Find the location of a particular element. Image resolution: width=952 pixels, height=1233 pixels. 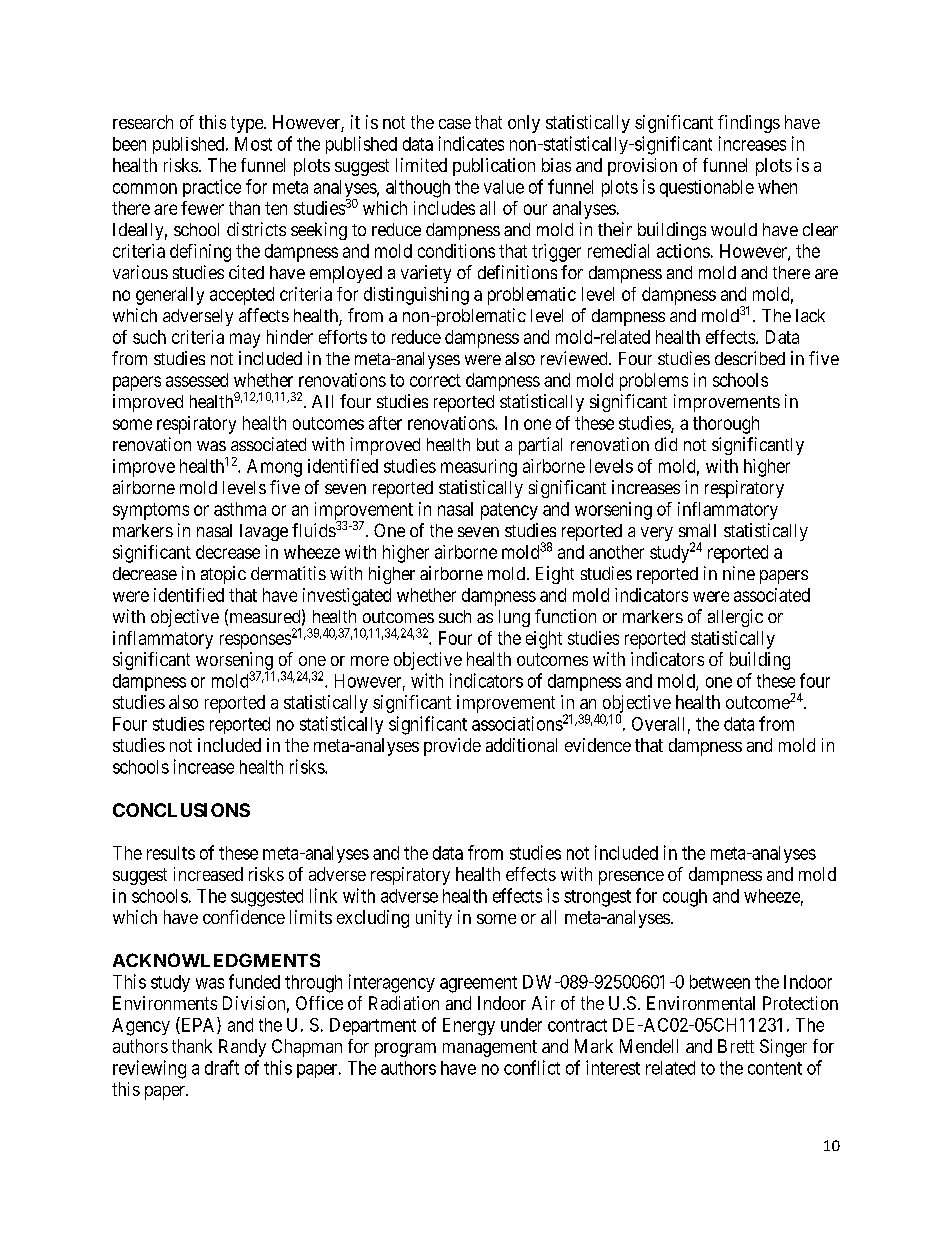

findings is located at coordinates (749, 124).
